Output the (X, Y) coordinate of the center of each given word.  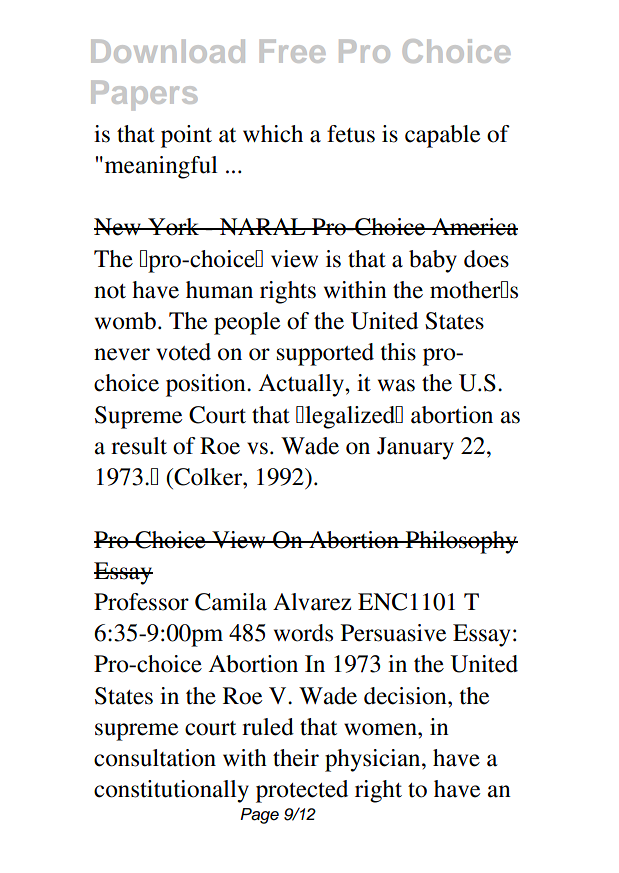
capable (442, 136)
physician (374, 760)
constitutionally (171, 791)
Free (292, 51)
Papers (144, 95)
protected (302, 791)
